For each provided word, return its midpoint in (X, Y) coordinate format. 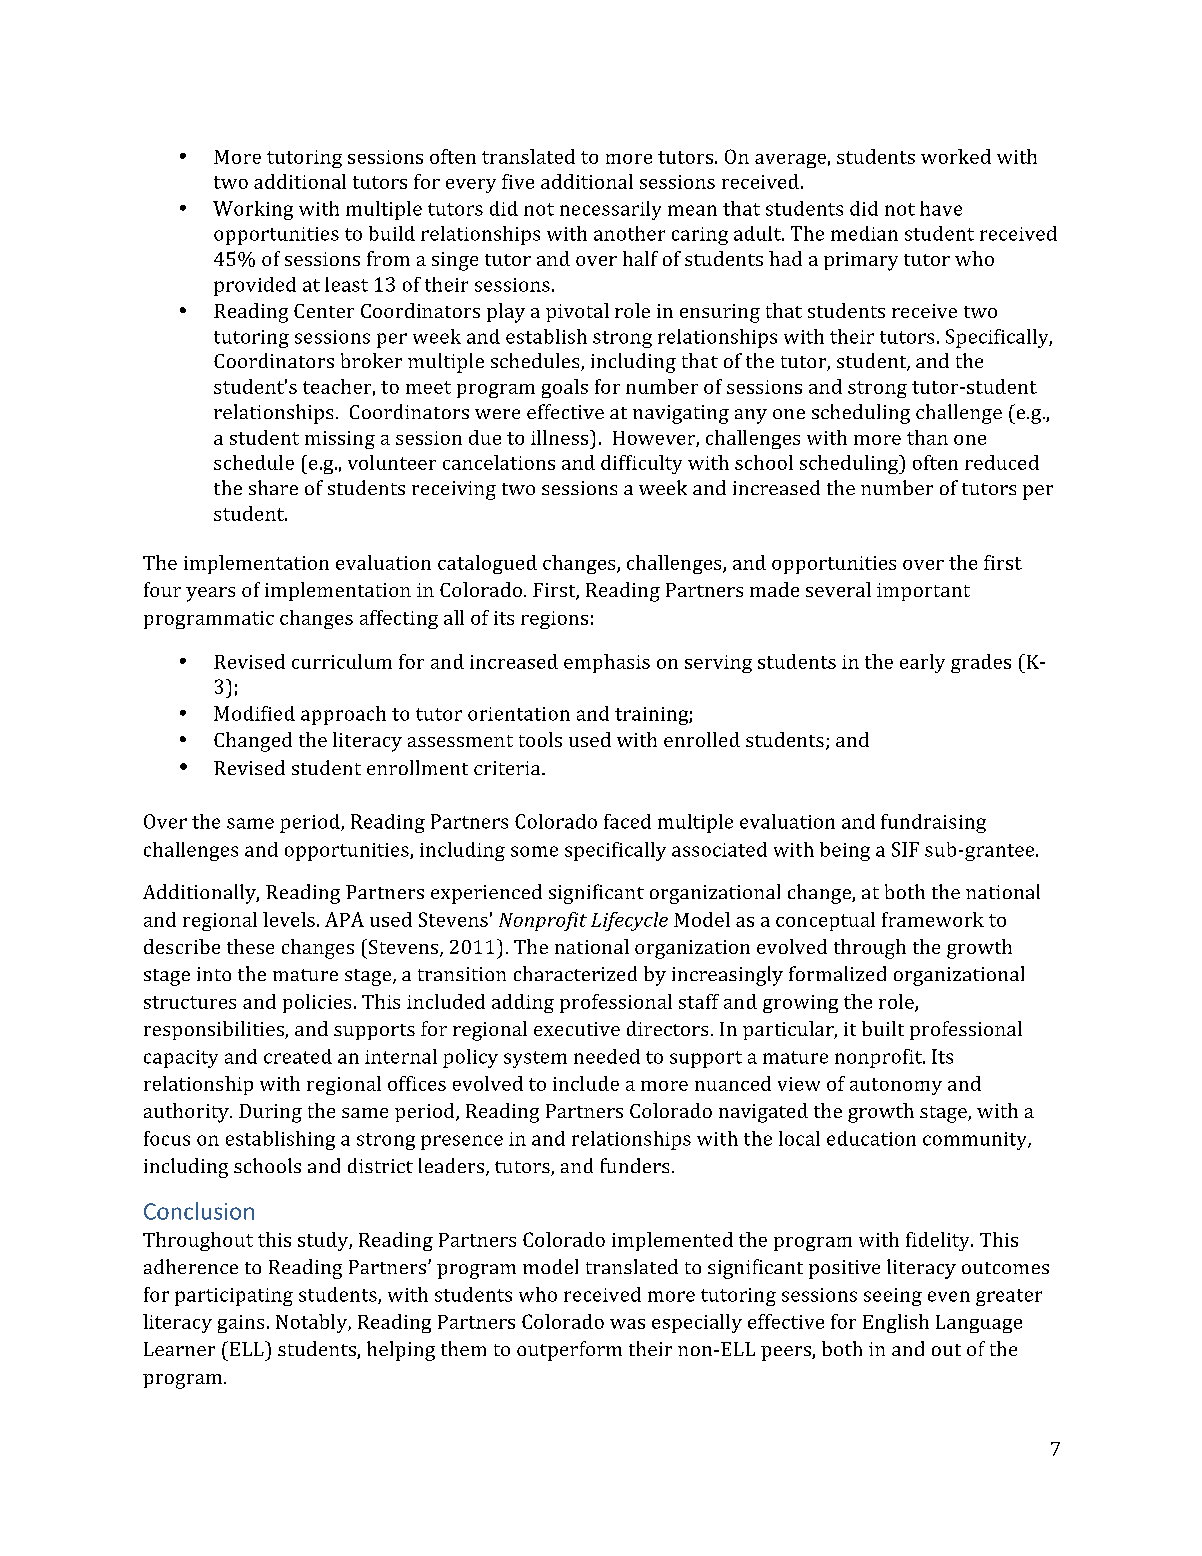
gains (241, 1324)
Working (253, 210)
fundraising (933, 823)
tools (540, 739)
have (941, 208)
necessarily (610, 210)
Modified (254, 713)
